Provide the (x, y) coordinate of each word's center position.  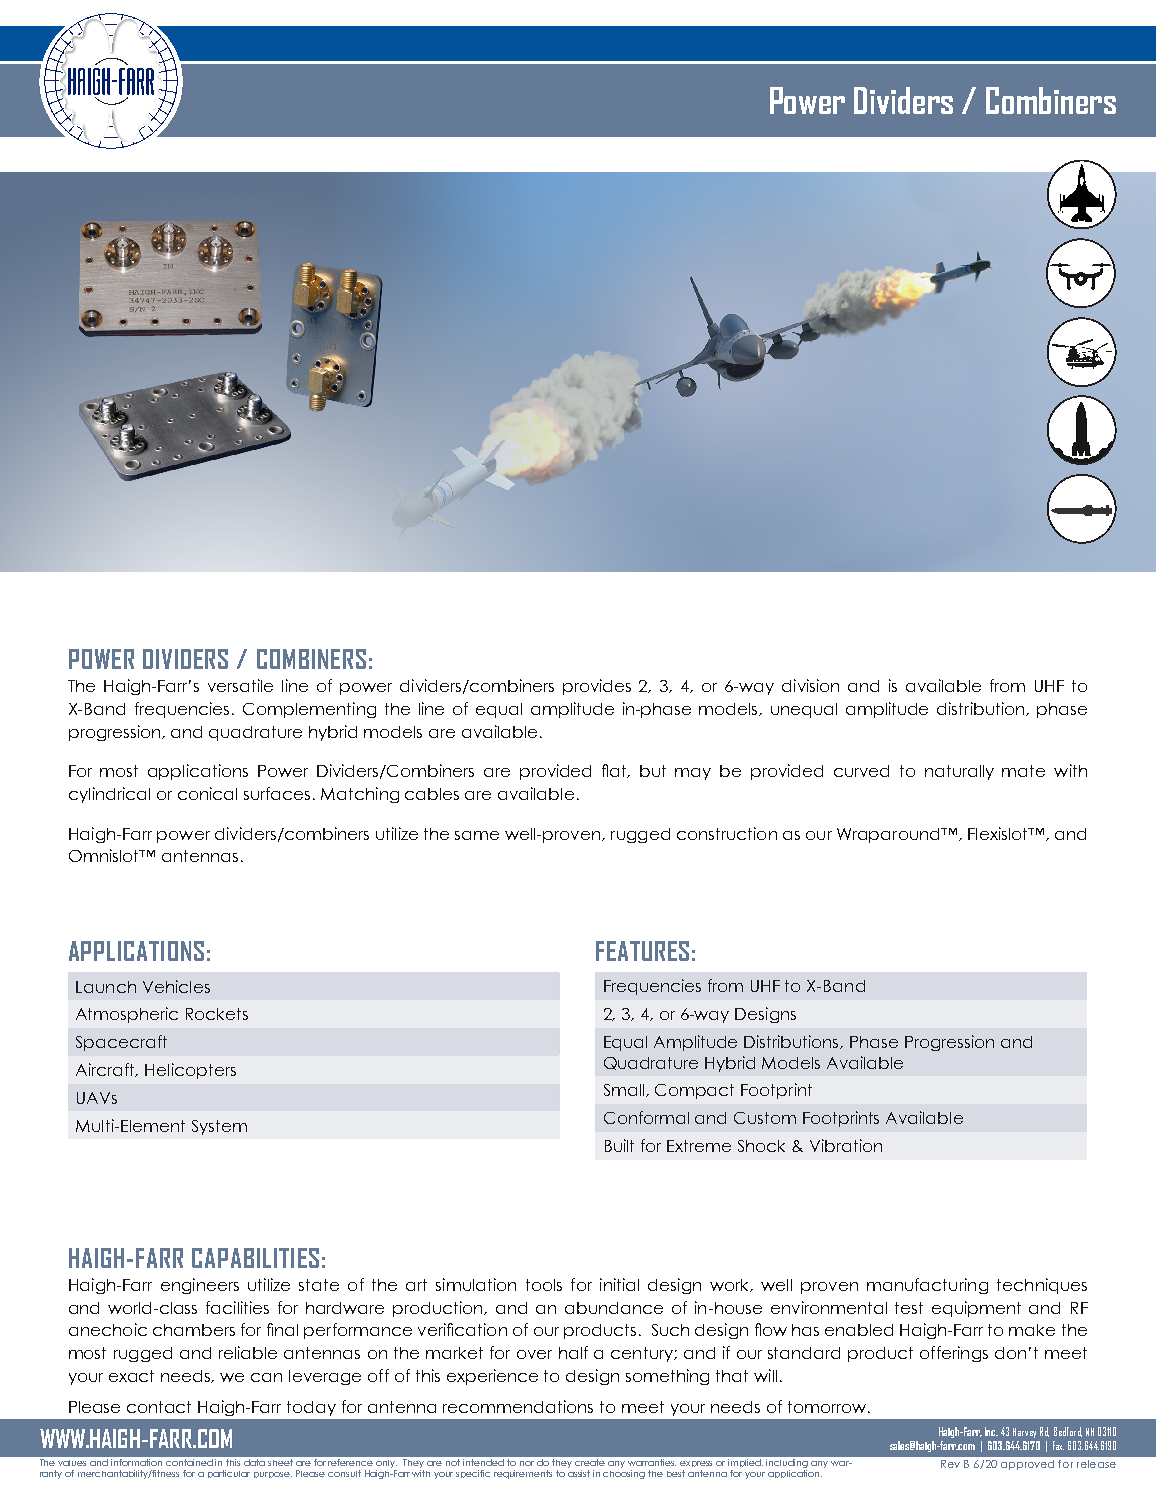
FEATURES (642, 951)
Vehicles (176, 986)
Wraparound (889, 835)
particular (229, 1474)
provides (597, 687)
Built (619, 1145)
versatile (240, 685)
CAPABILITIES (255, 1258)
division (810, 685)
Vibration (846, 1145)
